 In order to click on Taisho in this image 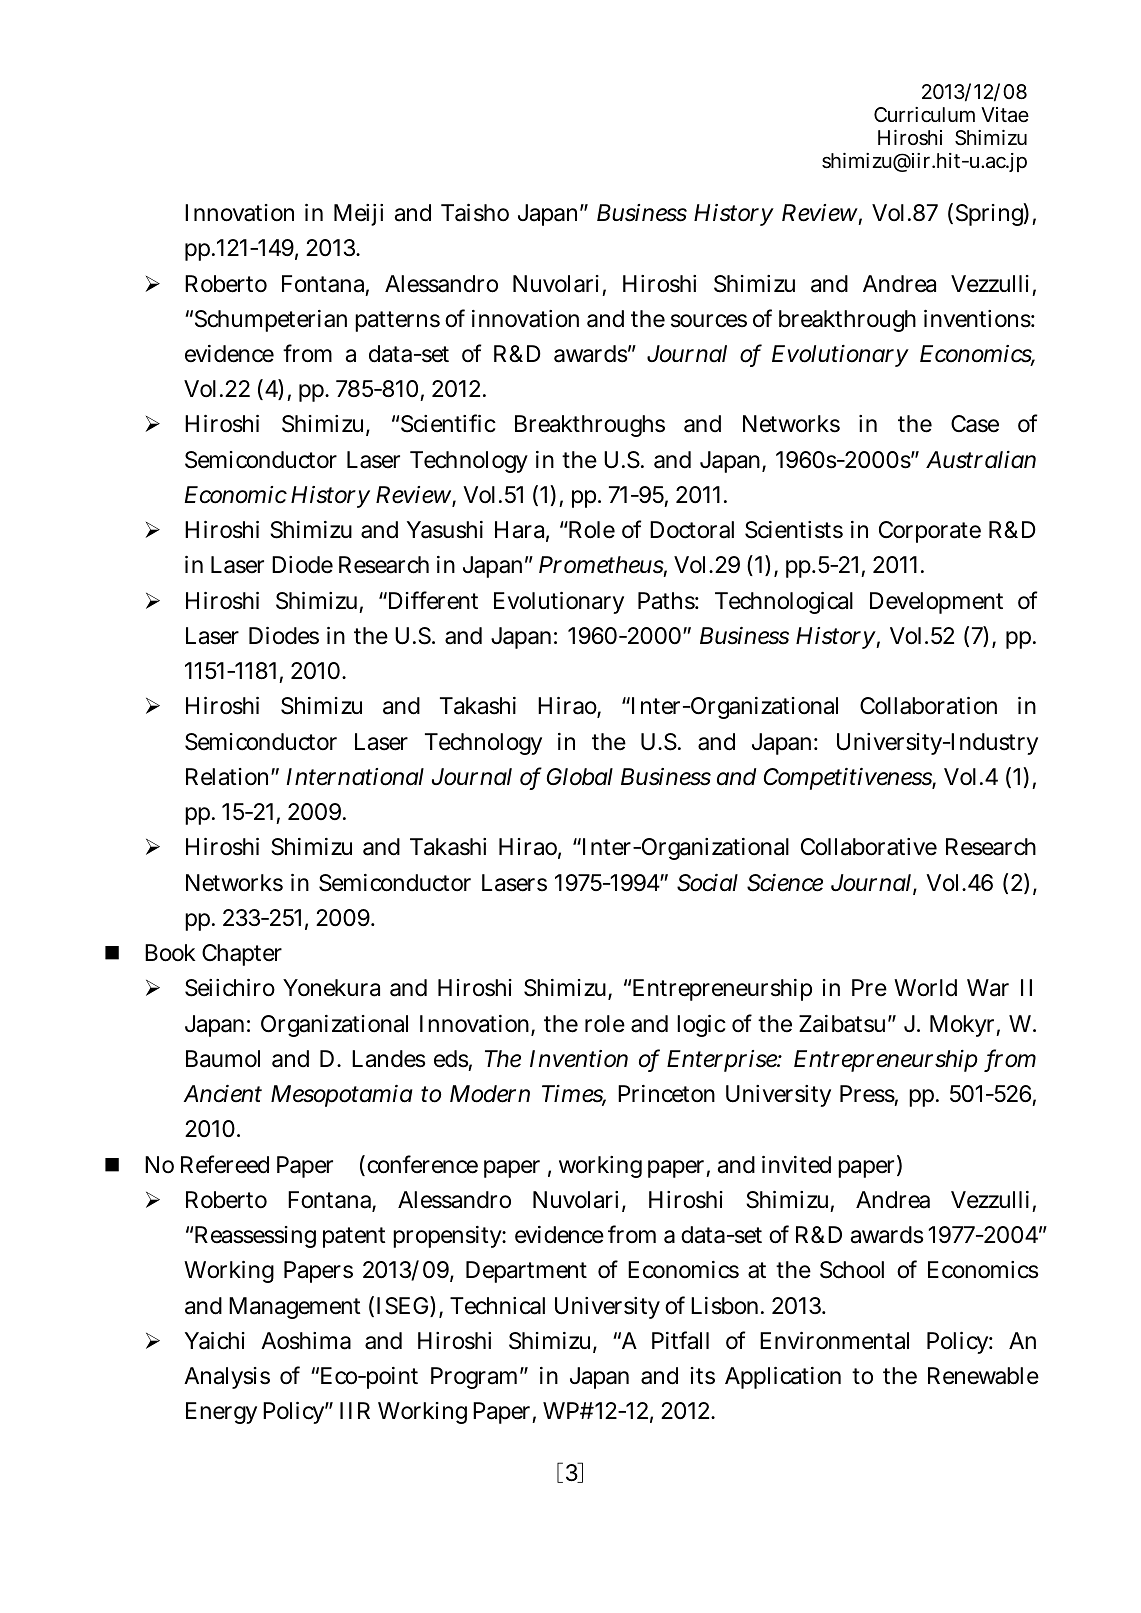, I will do `click(475, 213)`.
